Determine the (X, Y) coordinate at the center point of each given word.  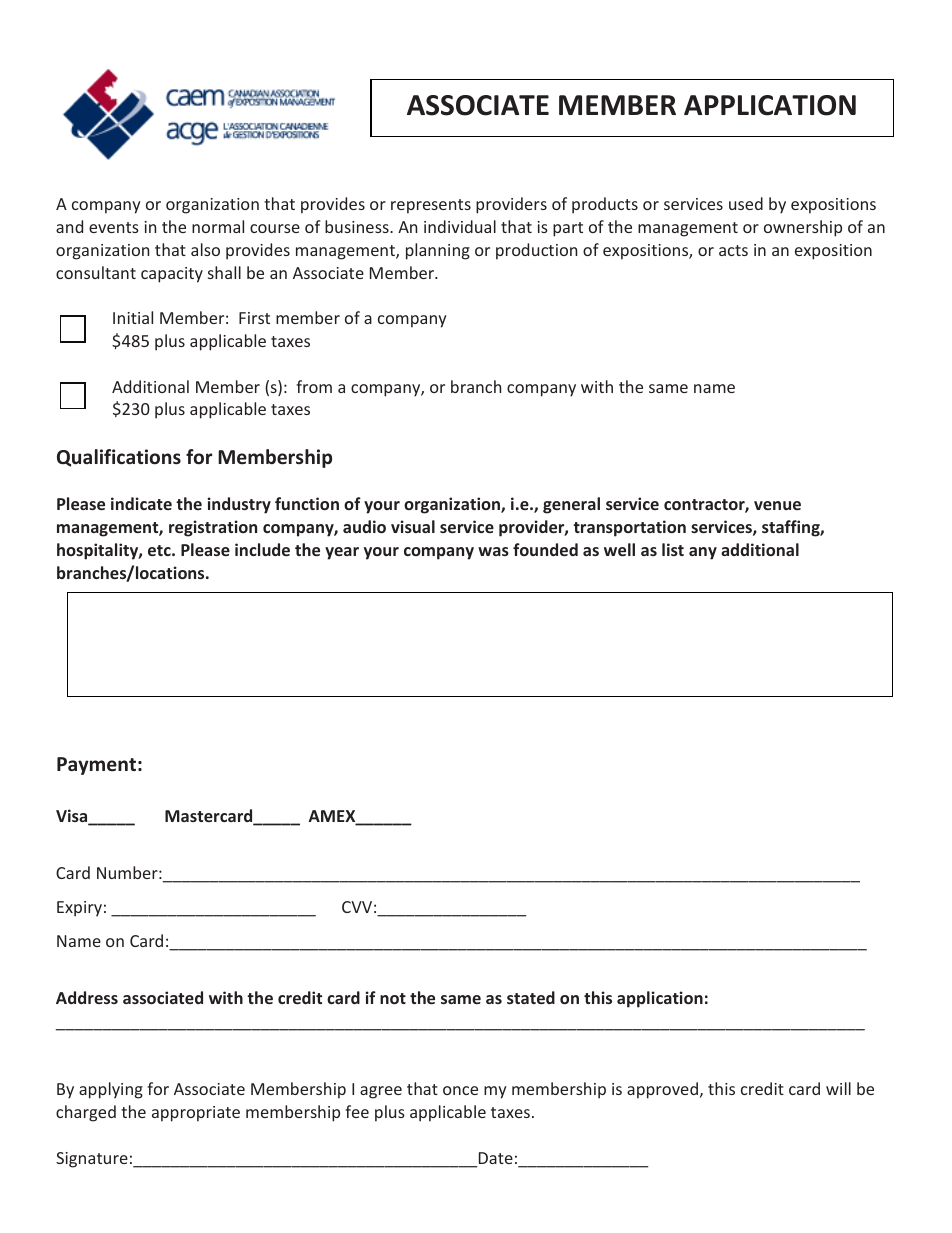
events (114, 227)
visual (413, 526)
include (262, 549)
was (493, 551)
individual (460, 226)
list (673, 549)
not (393, 998)
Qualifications (119, 458)
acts (733, 250)
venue (777, 505)
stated (531, 997)
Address (87, 997)
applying (111, 1090)
